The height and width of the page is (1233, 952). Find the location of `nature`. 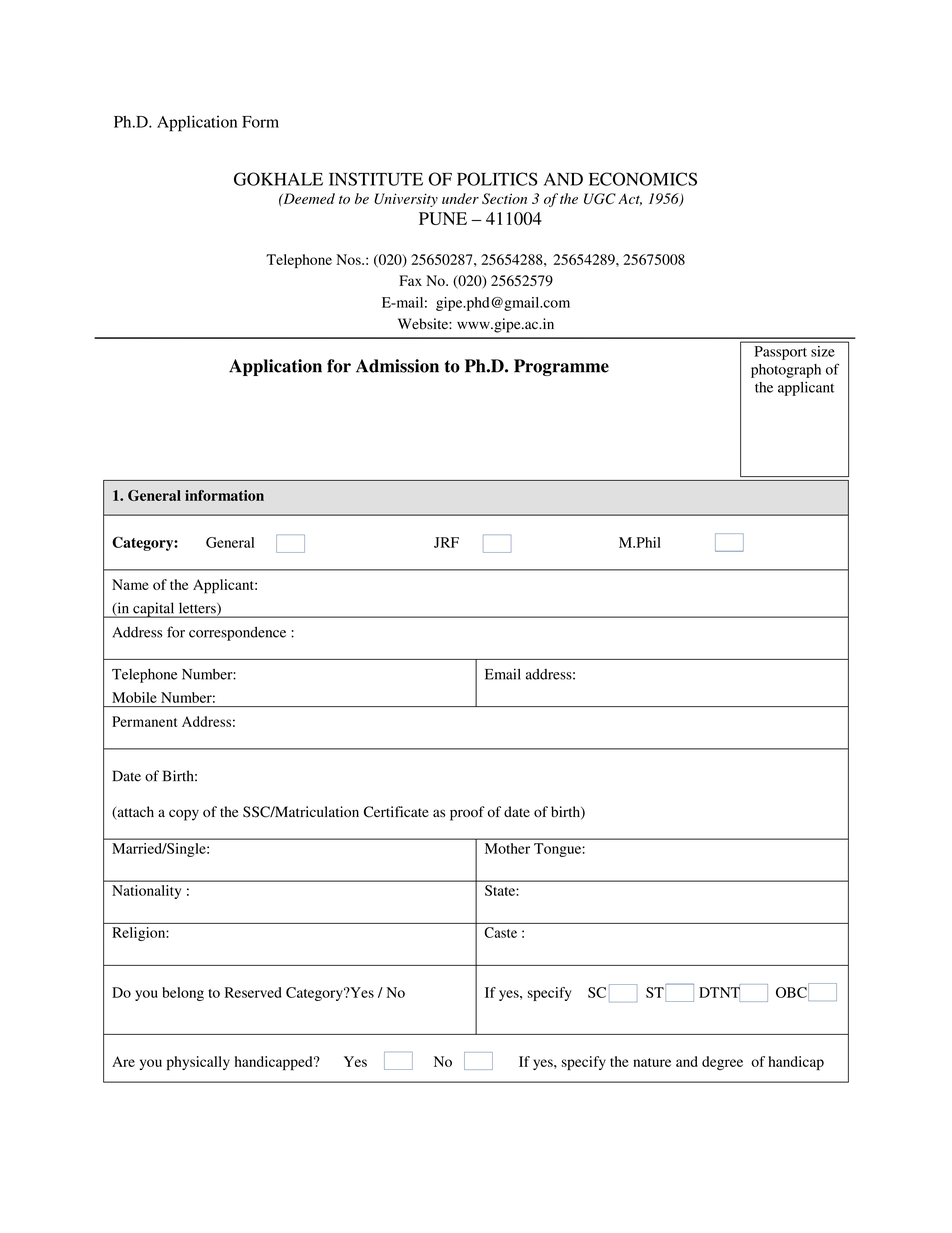

nature is located at coordinates (652, 1062).
